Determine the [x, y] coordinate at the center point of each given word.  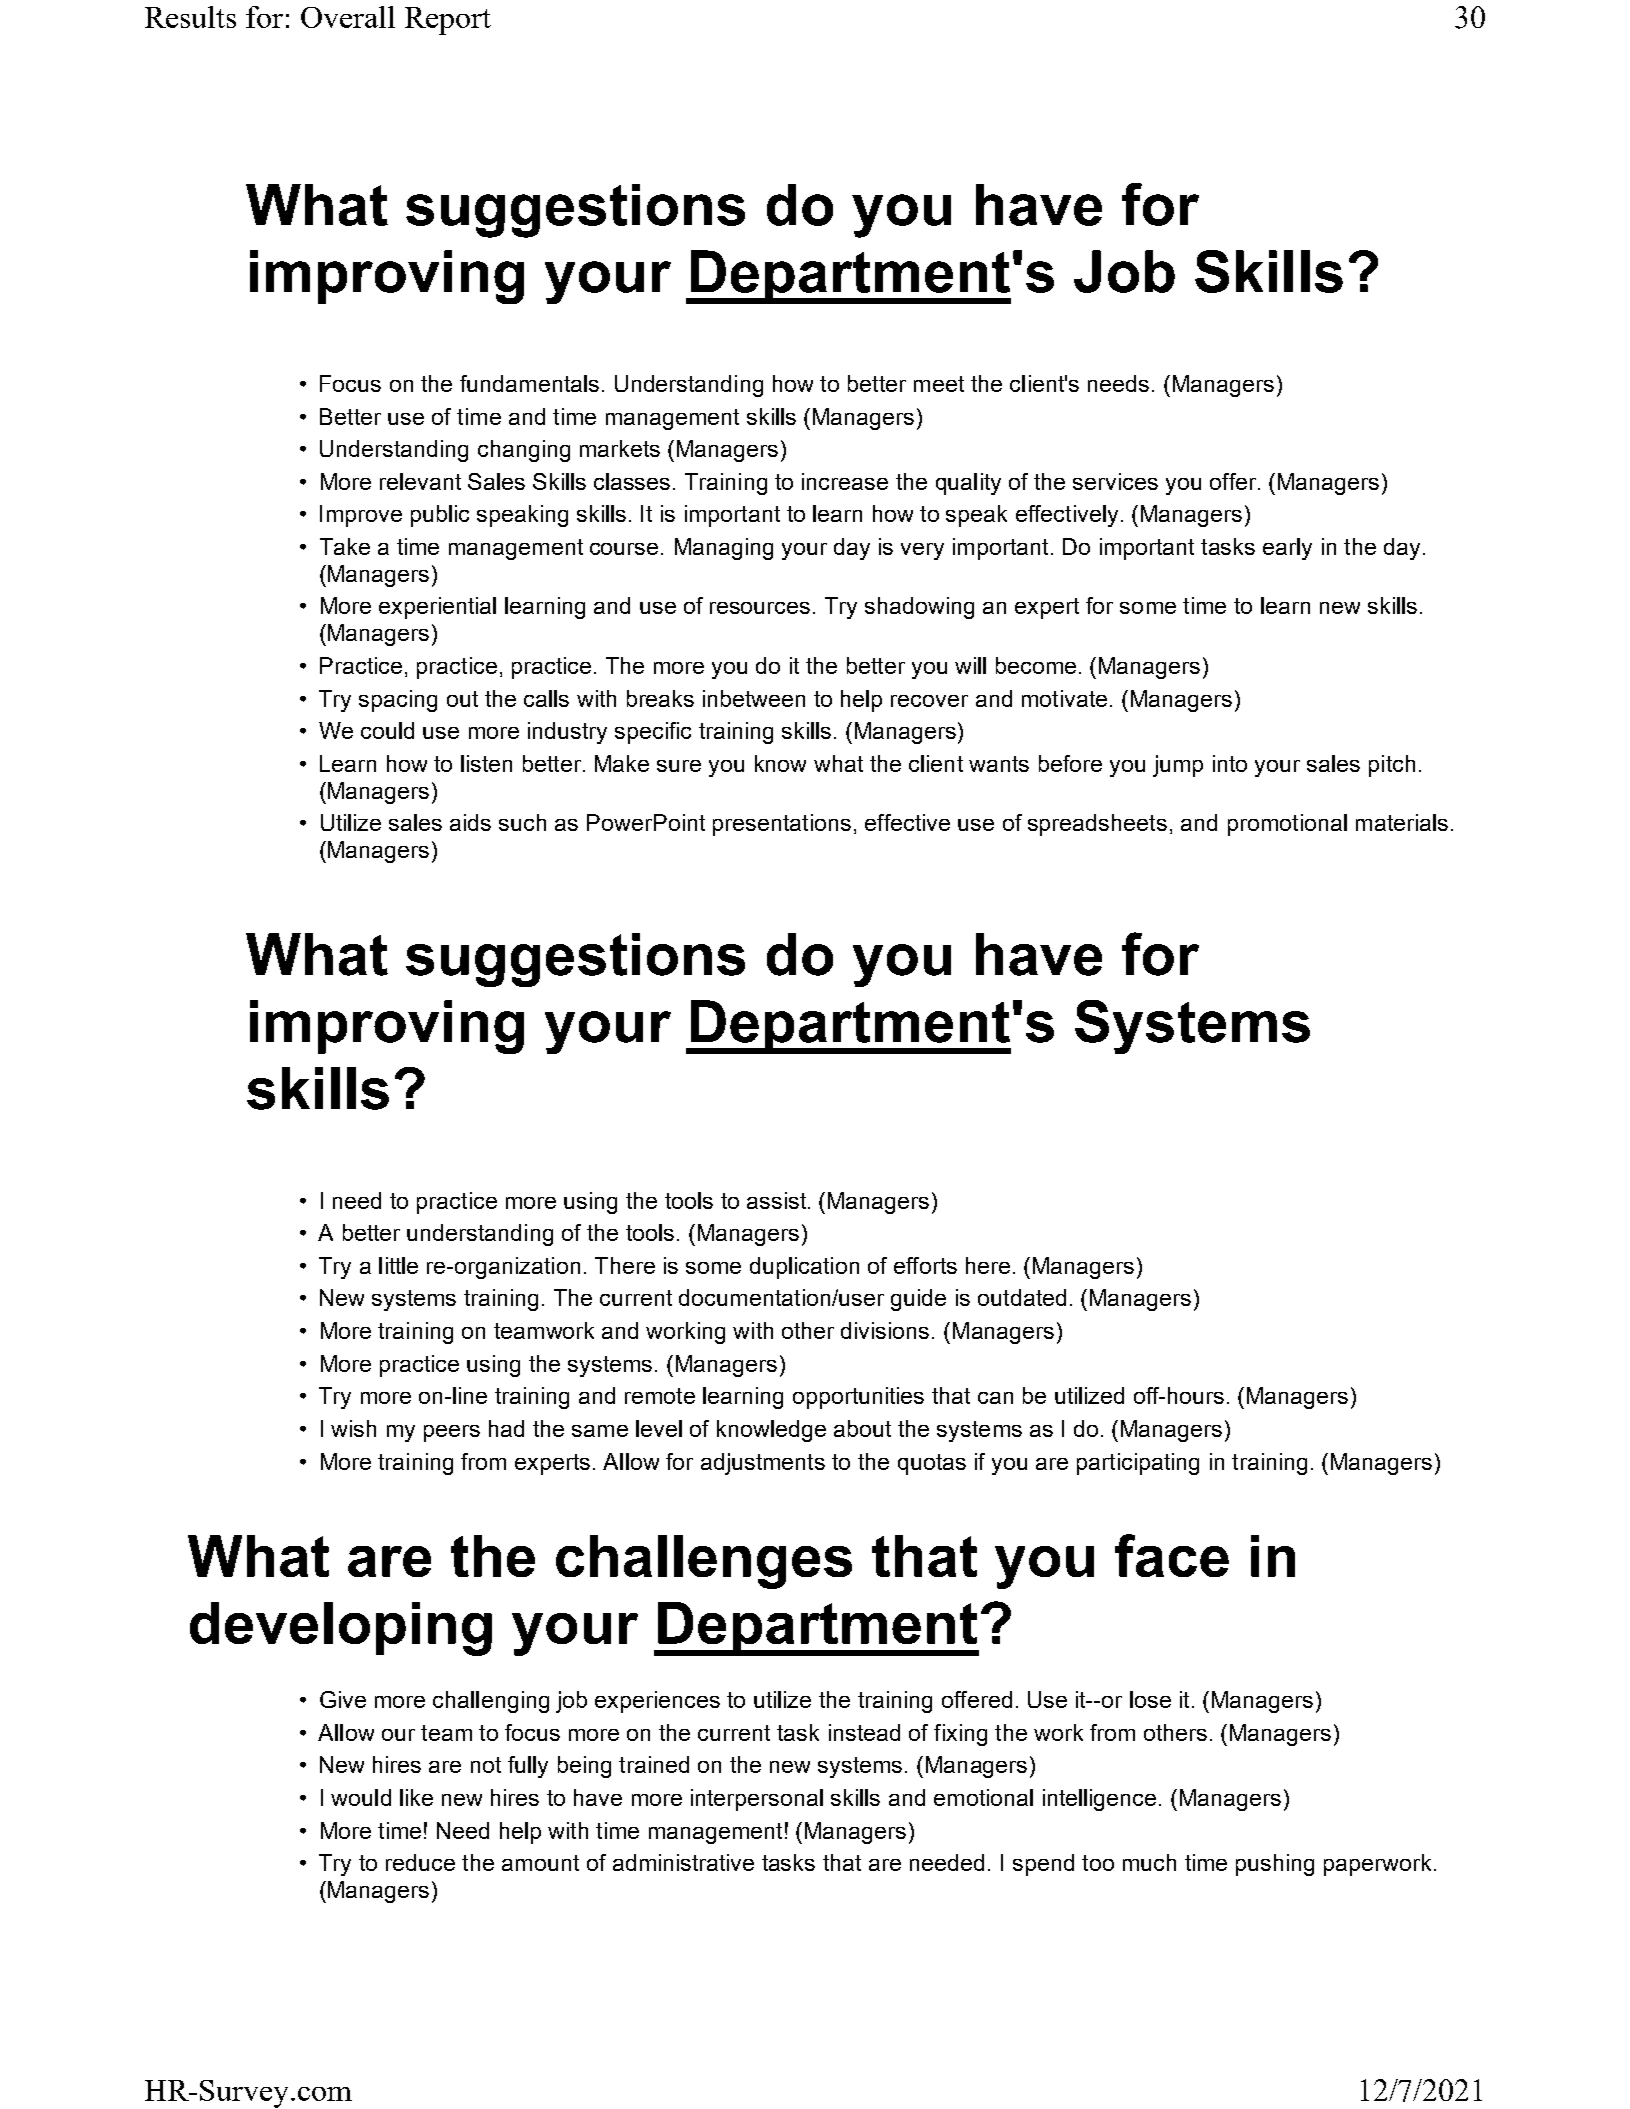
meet [939, 384]
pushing [1275, 1865]
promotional [1287, 825]
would [361, 1797]
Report [448, 21]
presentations [782, 825]
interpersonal [757, 1800]
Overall [348, 17]
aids [470, 822]
